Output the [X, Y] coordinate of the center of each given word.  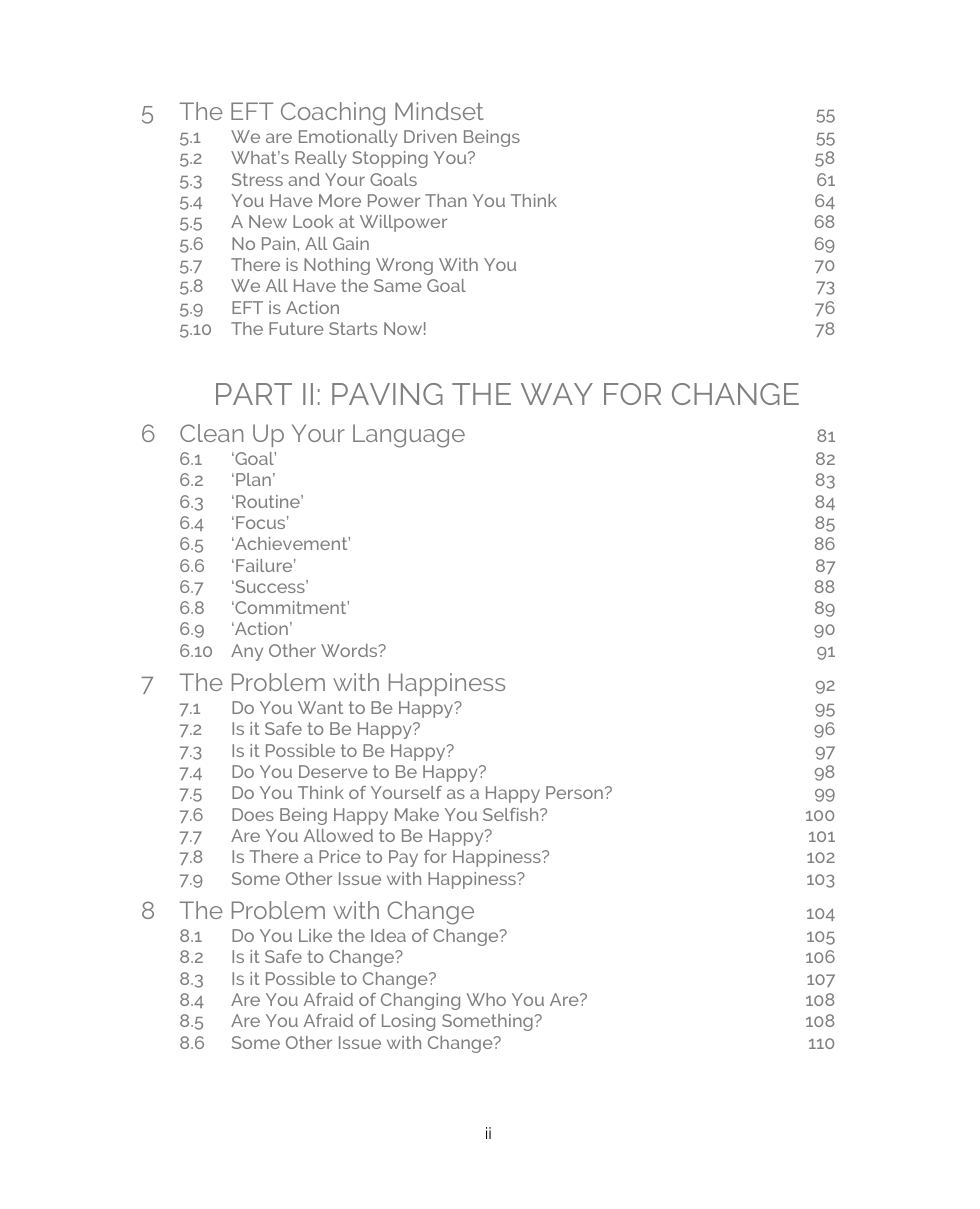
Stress [257, 179]
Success [270, 586]
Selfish [512, 814]
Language [409, 436]
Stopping [390, 159]
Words [350, 650]
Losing [408, 1022]
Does [253, 814]
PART [254, 394]
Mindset [439, 111]
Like [315, 935]
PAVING [387, 394]
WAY [557, 394]
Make [417, 814]
